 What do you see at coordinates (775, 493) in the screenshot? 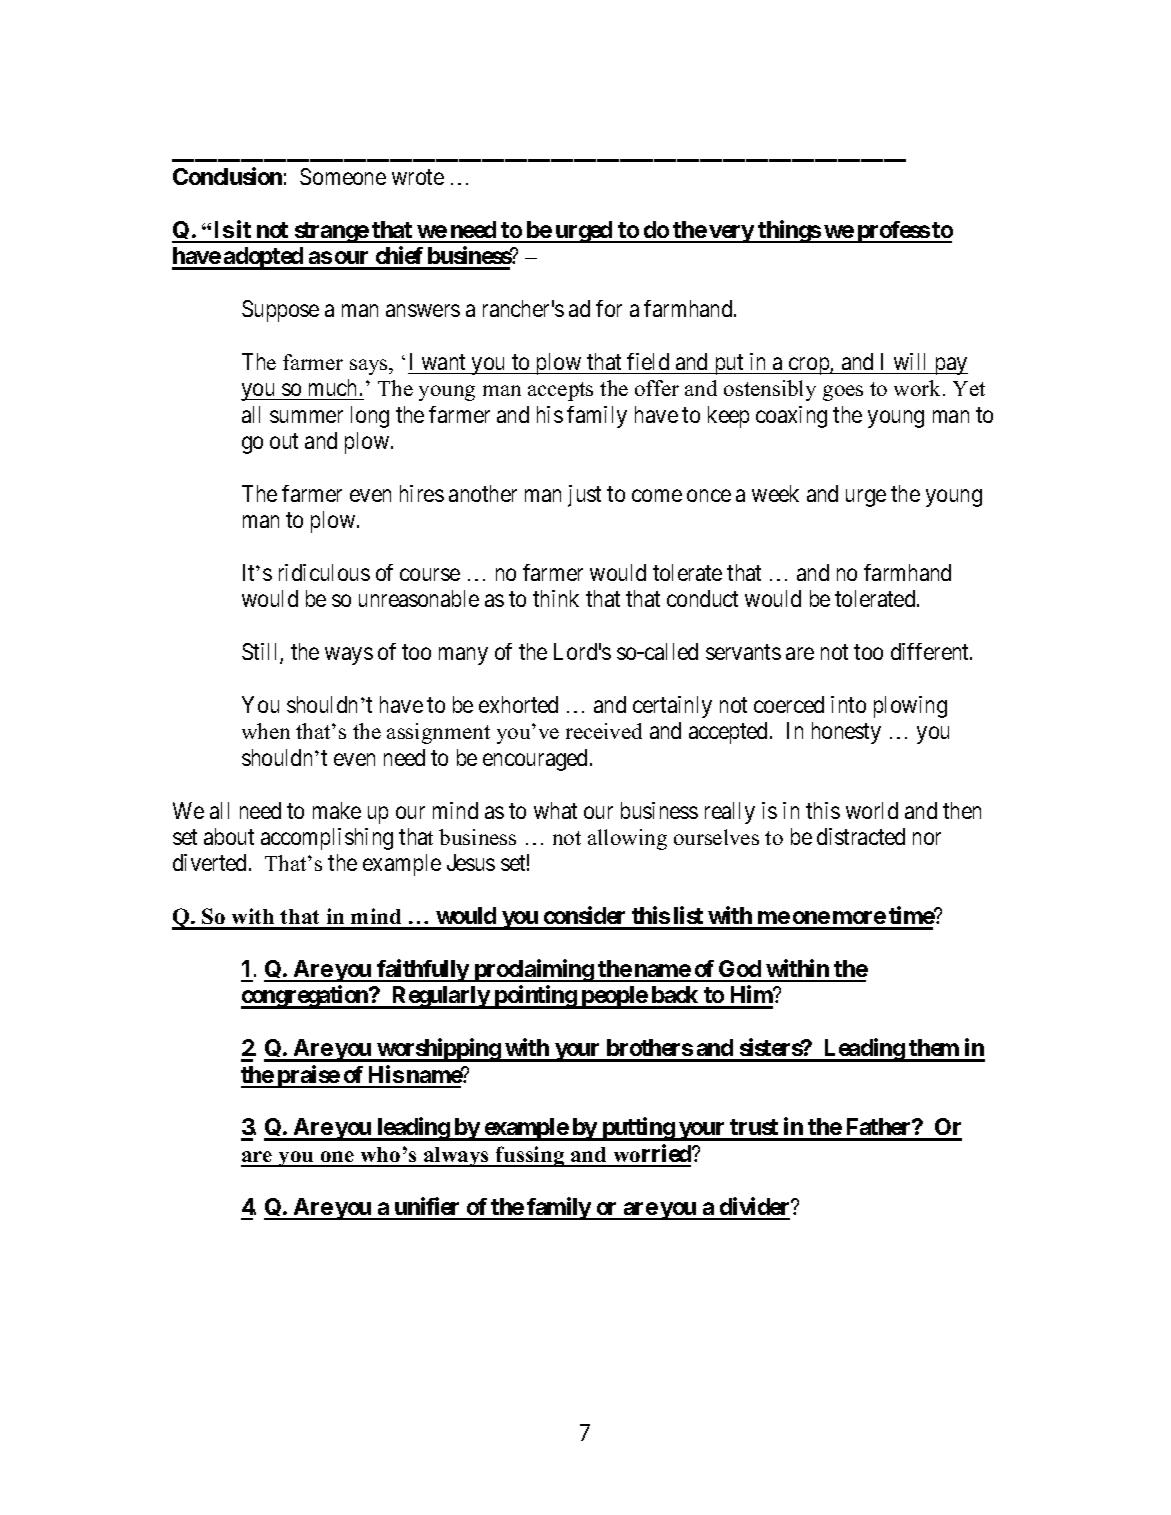
I see `week` at bounding box center [775, 493].
